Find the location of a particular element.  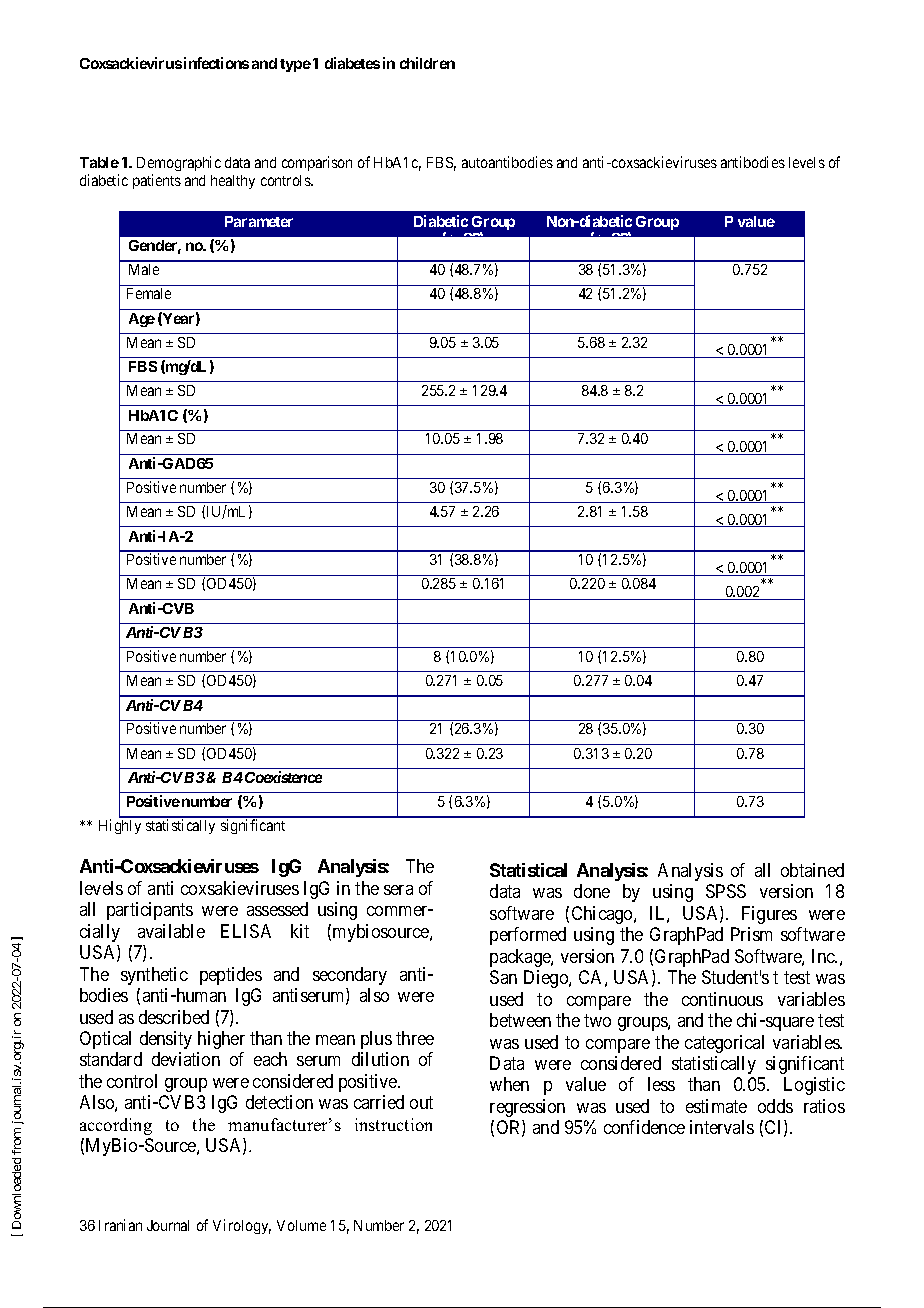

children is located at coordinates (427, 63).
